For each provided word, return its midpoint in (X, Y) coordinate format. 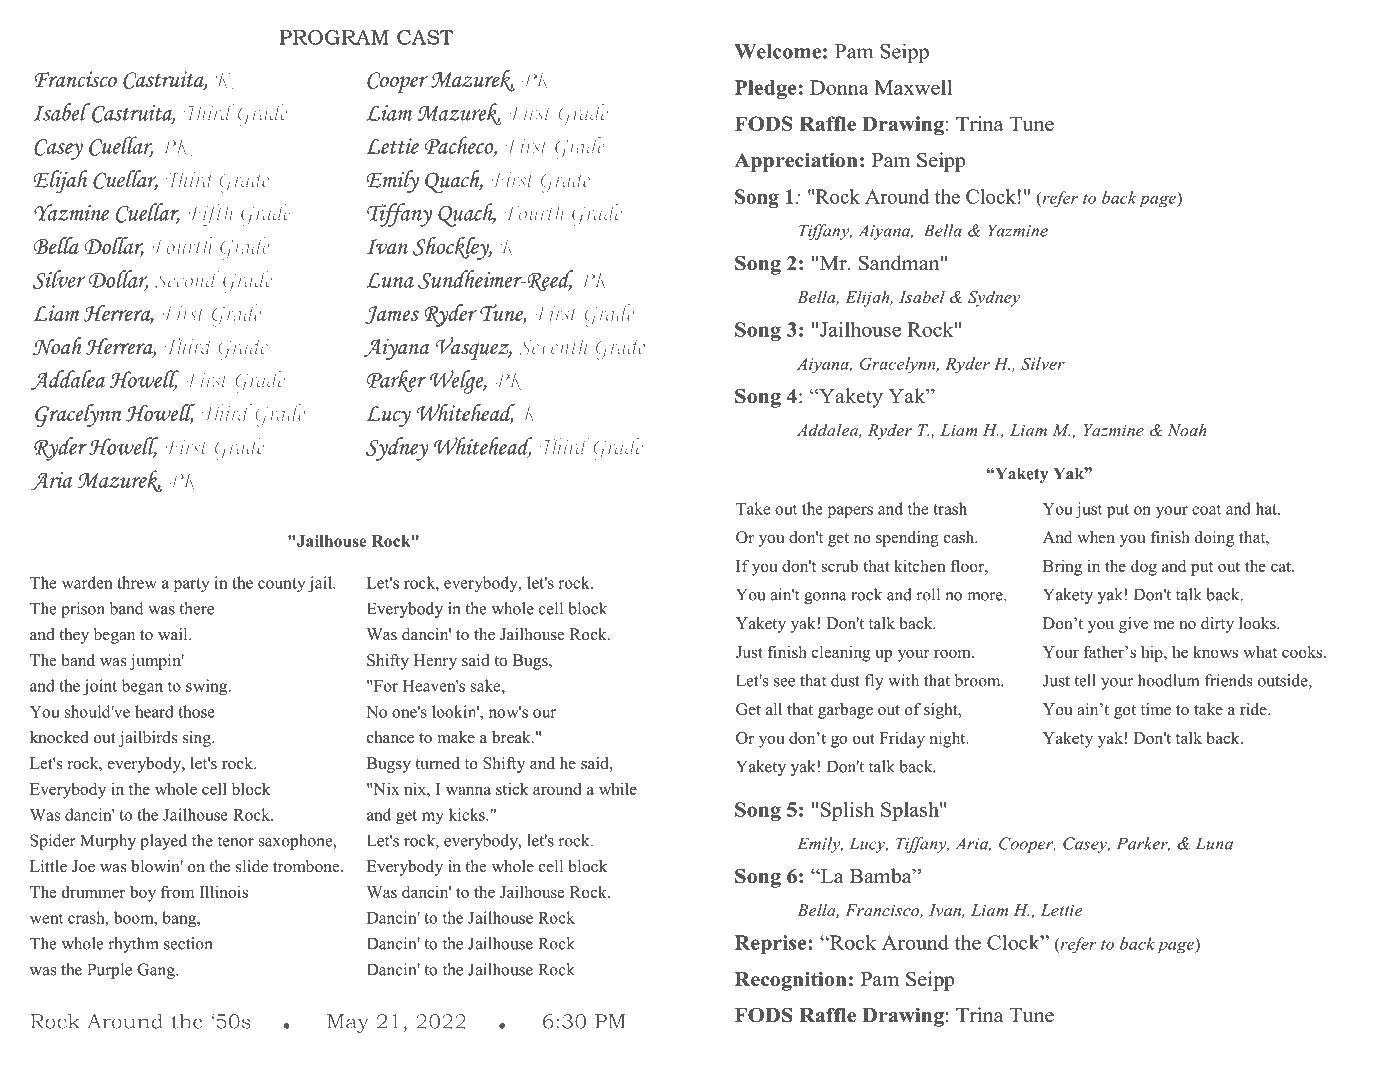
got (1125, 712)
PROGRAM (334, 37)
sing (198, 739)
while (618, 788)
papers (850, 512)
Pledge (765, 89)
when (1096, 537)
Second (187, 279)
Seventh (553, 346)
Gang (157, 971)
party (192, 585)
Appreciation (796, 162)
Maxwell (913, 87)
